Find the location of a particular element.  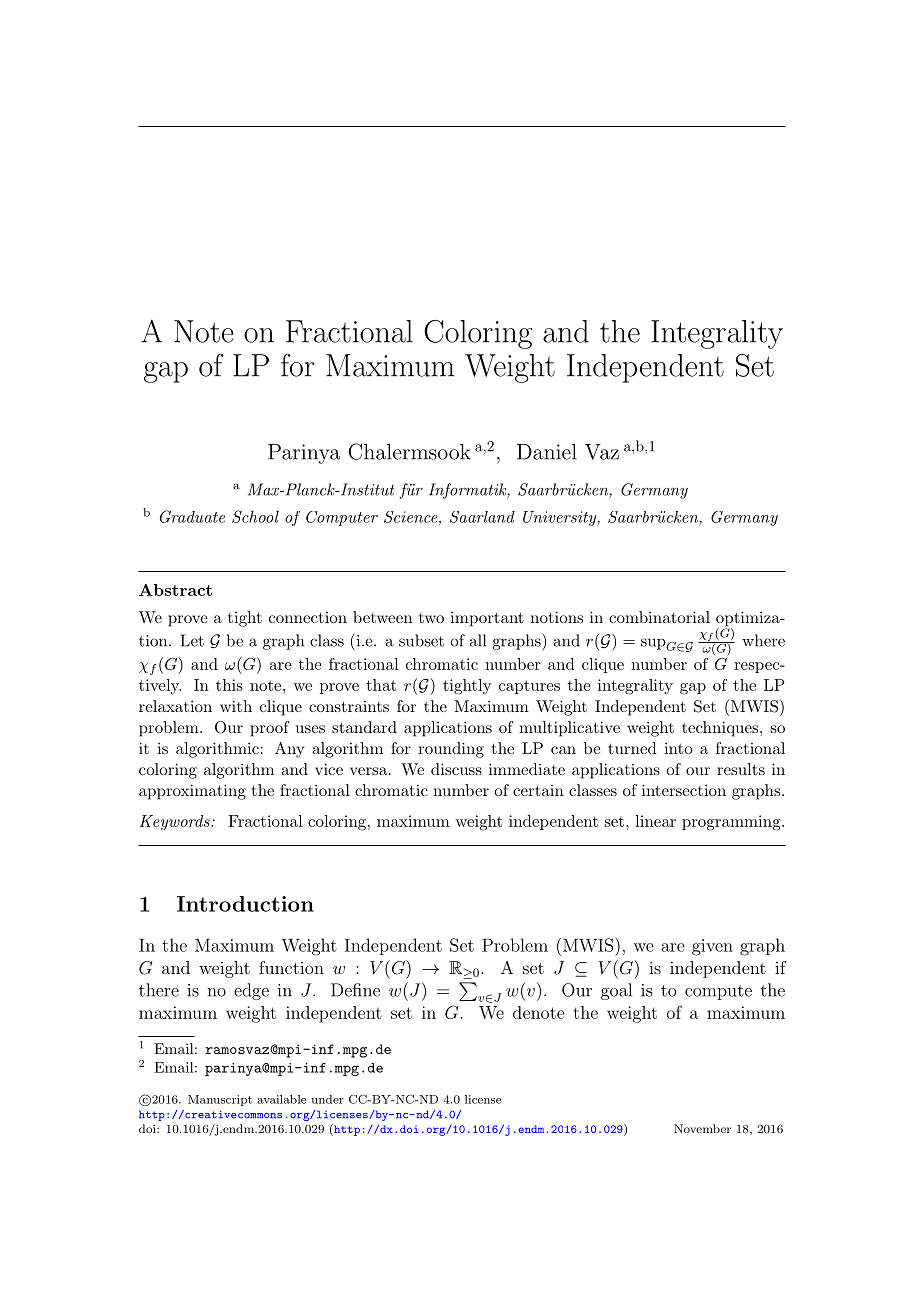

results is located at coordinates (741, 769).
